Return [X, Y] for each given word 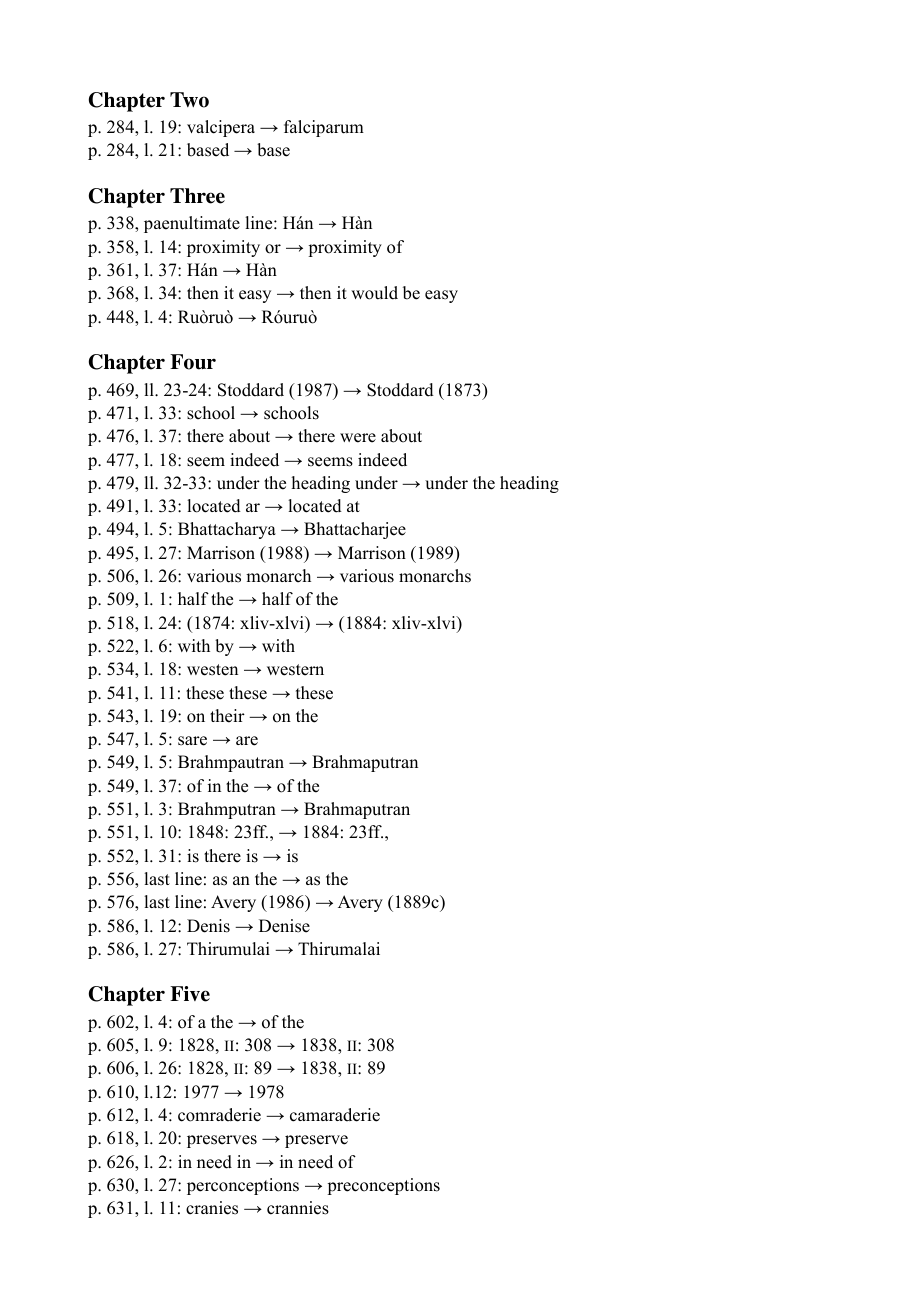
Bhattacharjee [355, 530]
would [374, 293]
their [227, 716]
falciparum [324, 128]
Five [190, 994]
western [295, 670]
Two [189, 100]
